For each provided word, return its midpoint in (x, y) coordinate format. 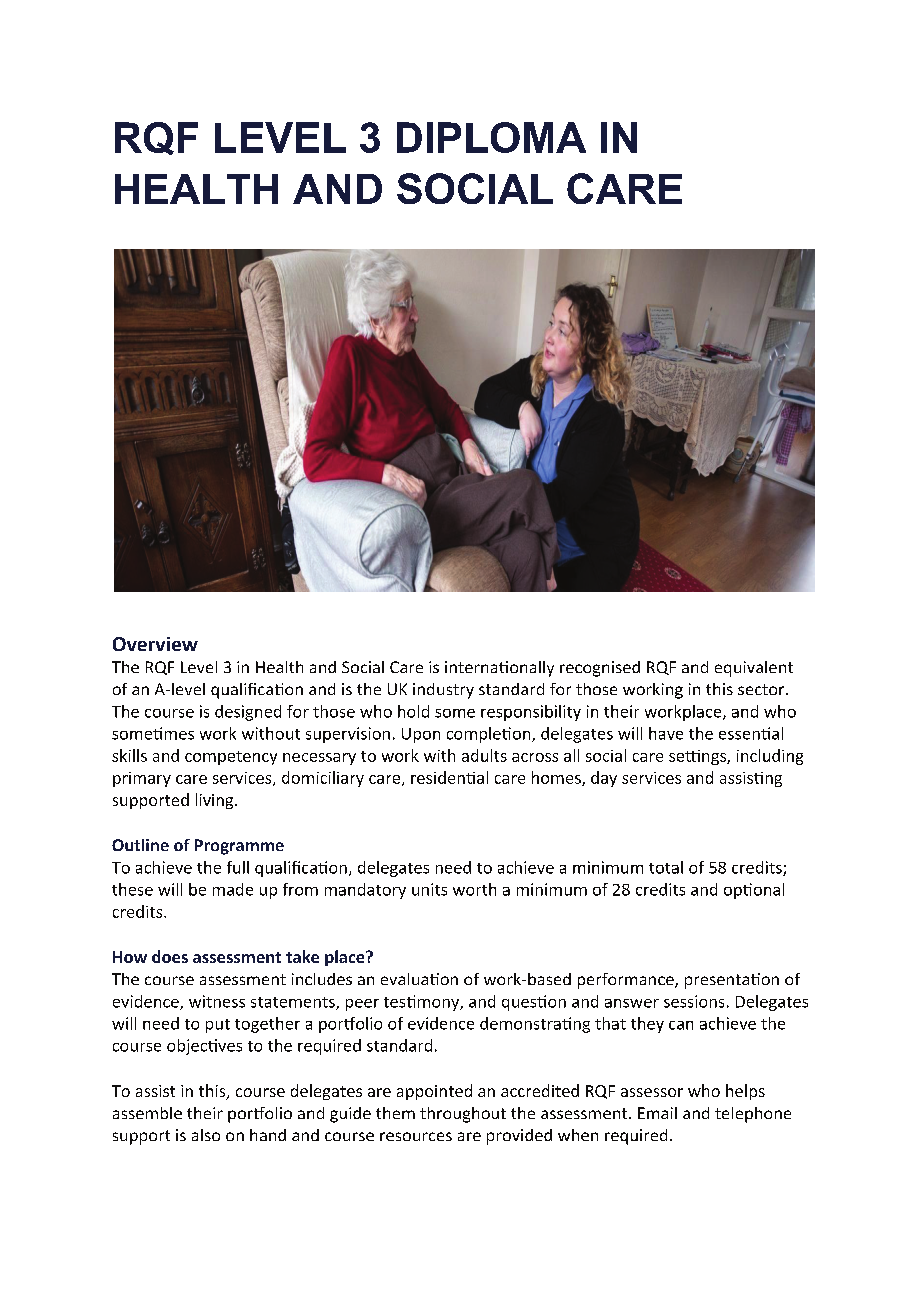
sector (762, 689)
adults (484, 755)
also (206, 1135)
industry (443, 691)
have (666, 733)
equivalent (754, 669)
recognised (600, 669)
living (216, 801)
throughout (463, 1115)
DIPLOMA (491, 137)
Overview (155, 644)
